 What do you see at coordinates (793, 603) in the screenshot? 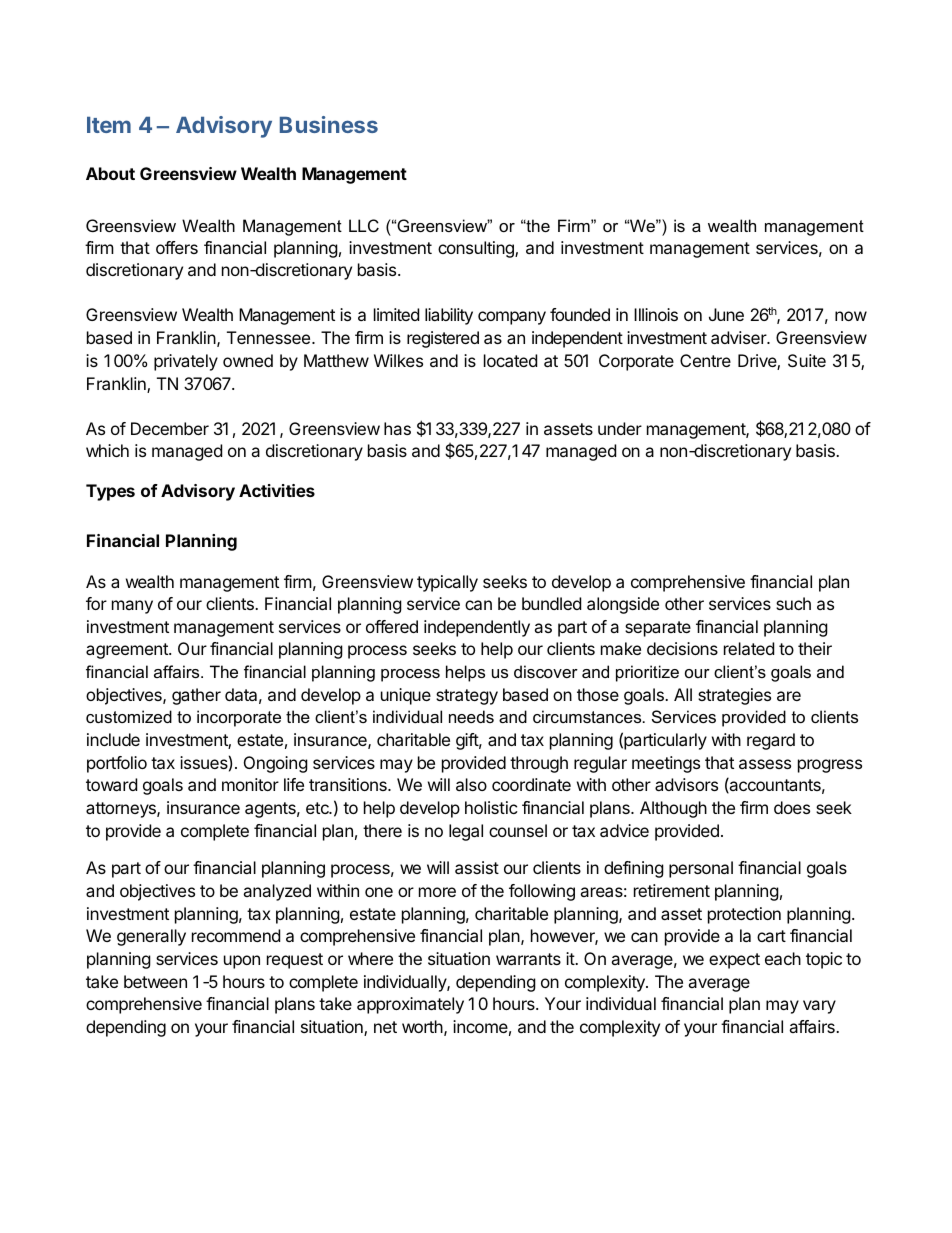
I see `such` at bounding box center [793, 603].
